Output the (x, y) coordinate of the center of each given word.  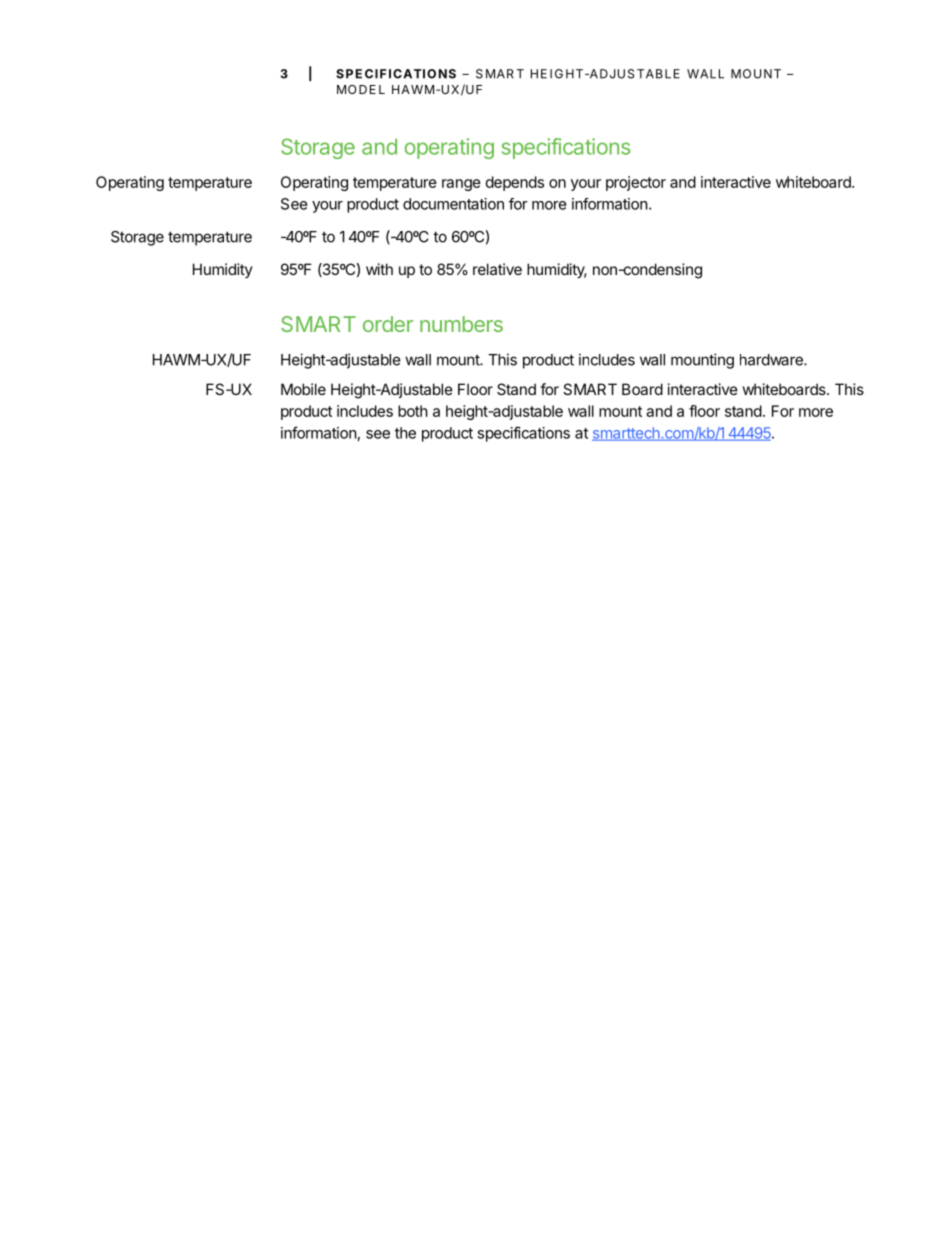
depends (515, 183)
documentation (453, 204)
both (413, 411)
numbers (461, 324)
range (461, 185)
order (388, 324)
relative (497, 269)
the (405, 433)
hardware (772, 360)
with (379, 269)
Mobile (303, 389)
